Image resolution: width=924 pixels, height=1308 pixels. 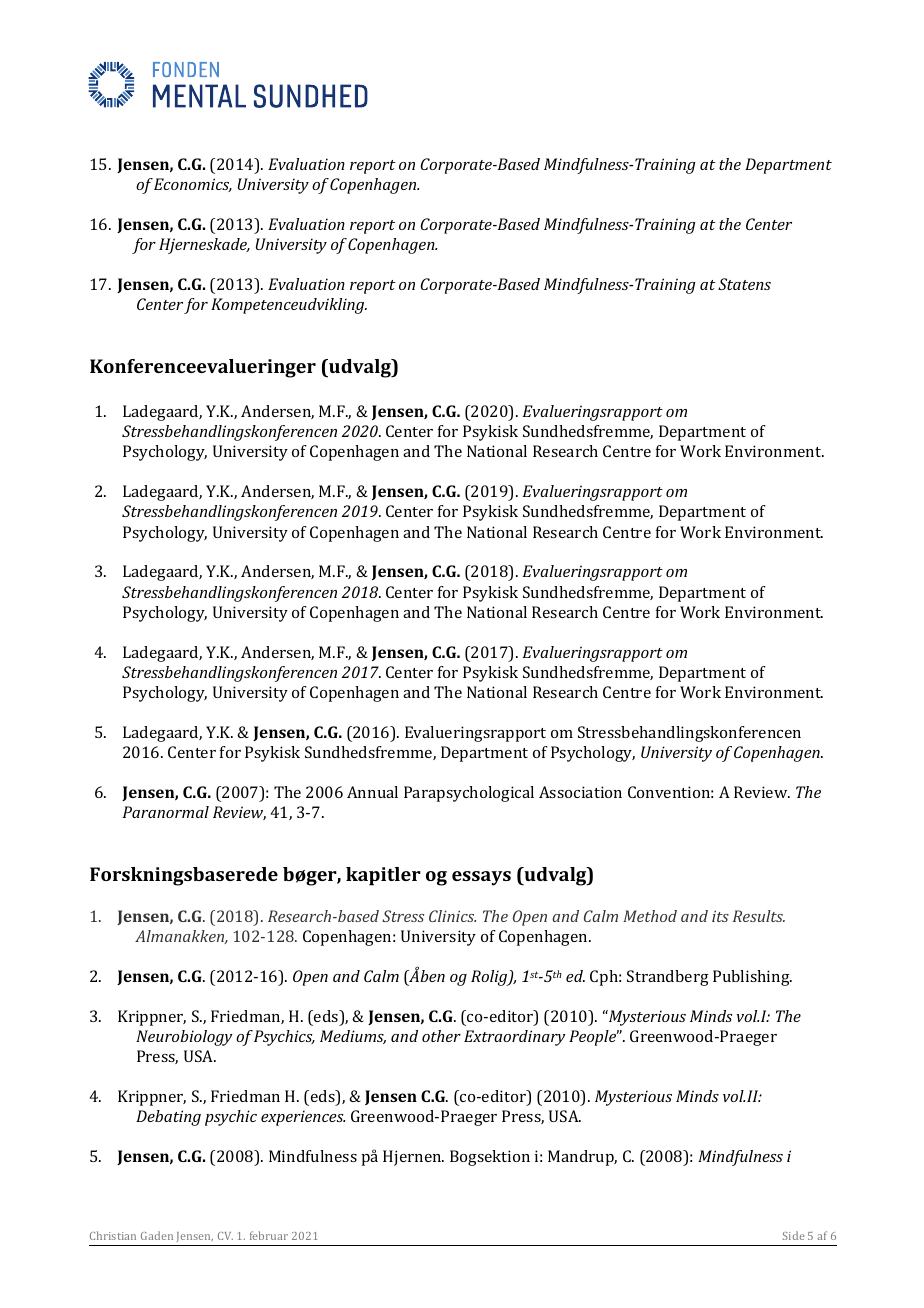 I want to click on essays, so click(x=481, y=878).
